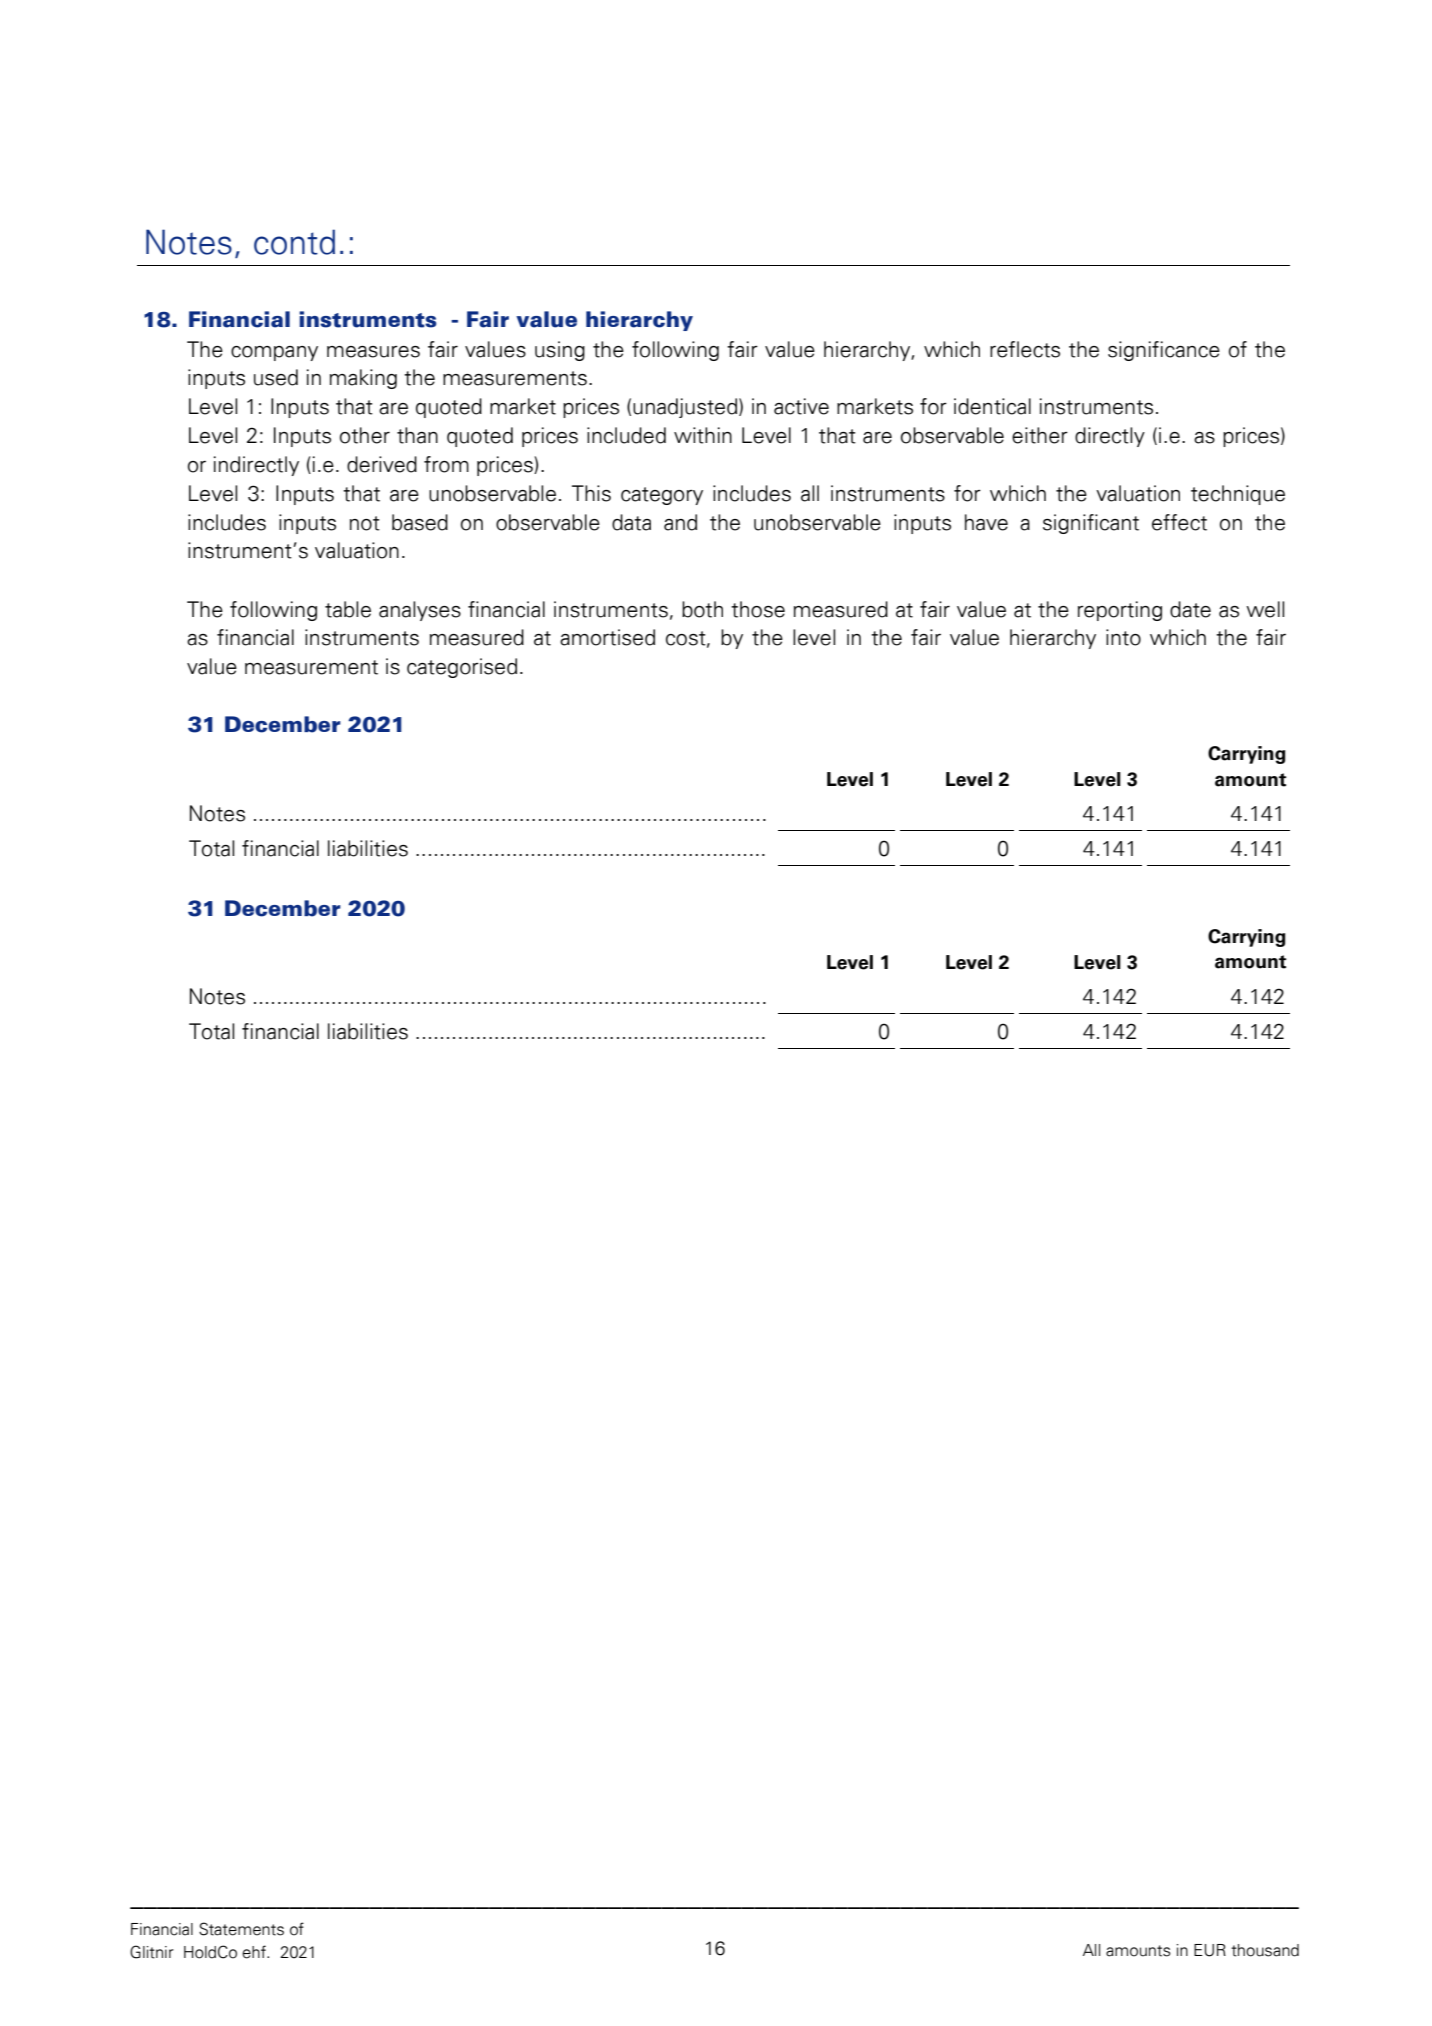 Image resolution: width=1432 pixels, height=2026 pixels. What do you see at coordinates (1210, 1950) in the document?
I see `EUR` at bounding box center [1210, 1950].
